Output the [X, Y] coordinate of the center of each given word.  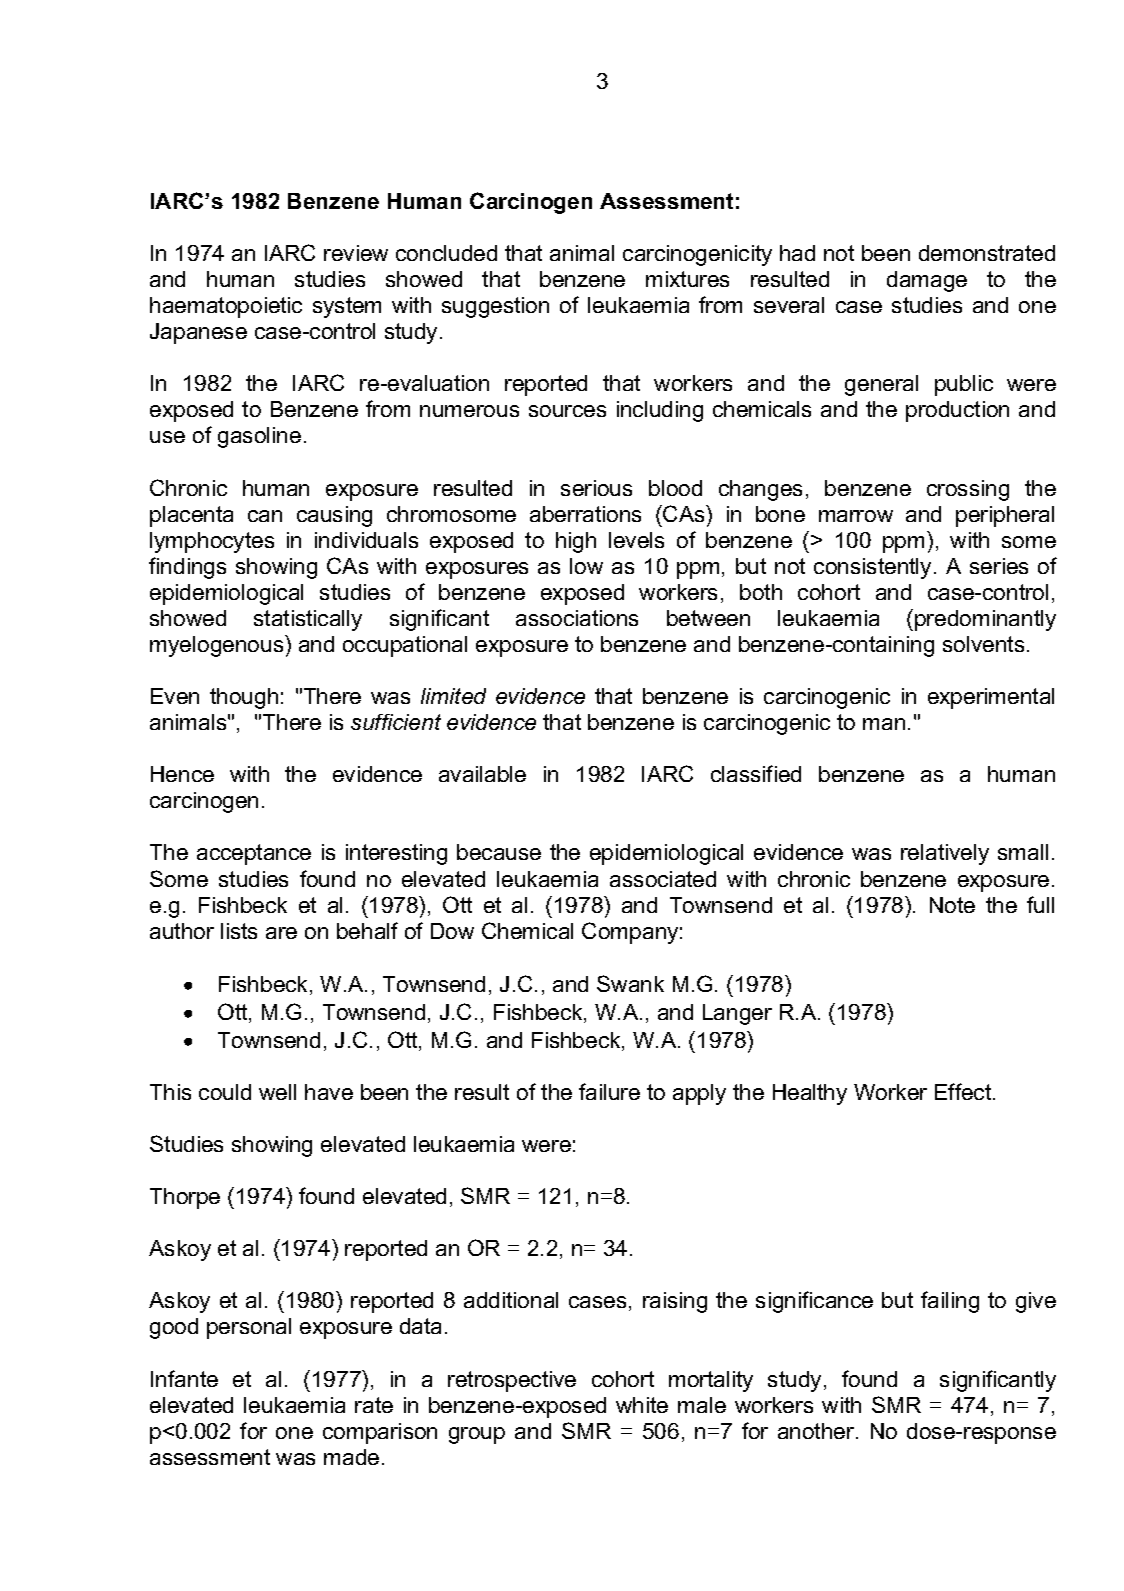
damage [927, 281]
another [817, 1431]
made [351, 1457]
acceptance [254, 854]
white [642, 1405]
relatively [945, 854]
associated [663, 879]
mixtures [687, 279]
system [347, 307]
